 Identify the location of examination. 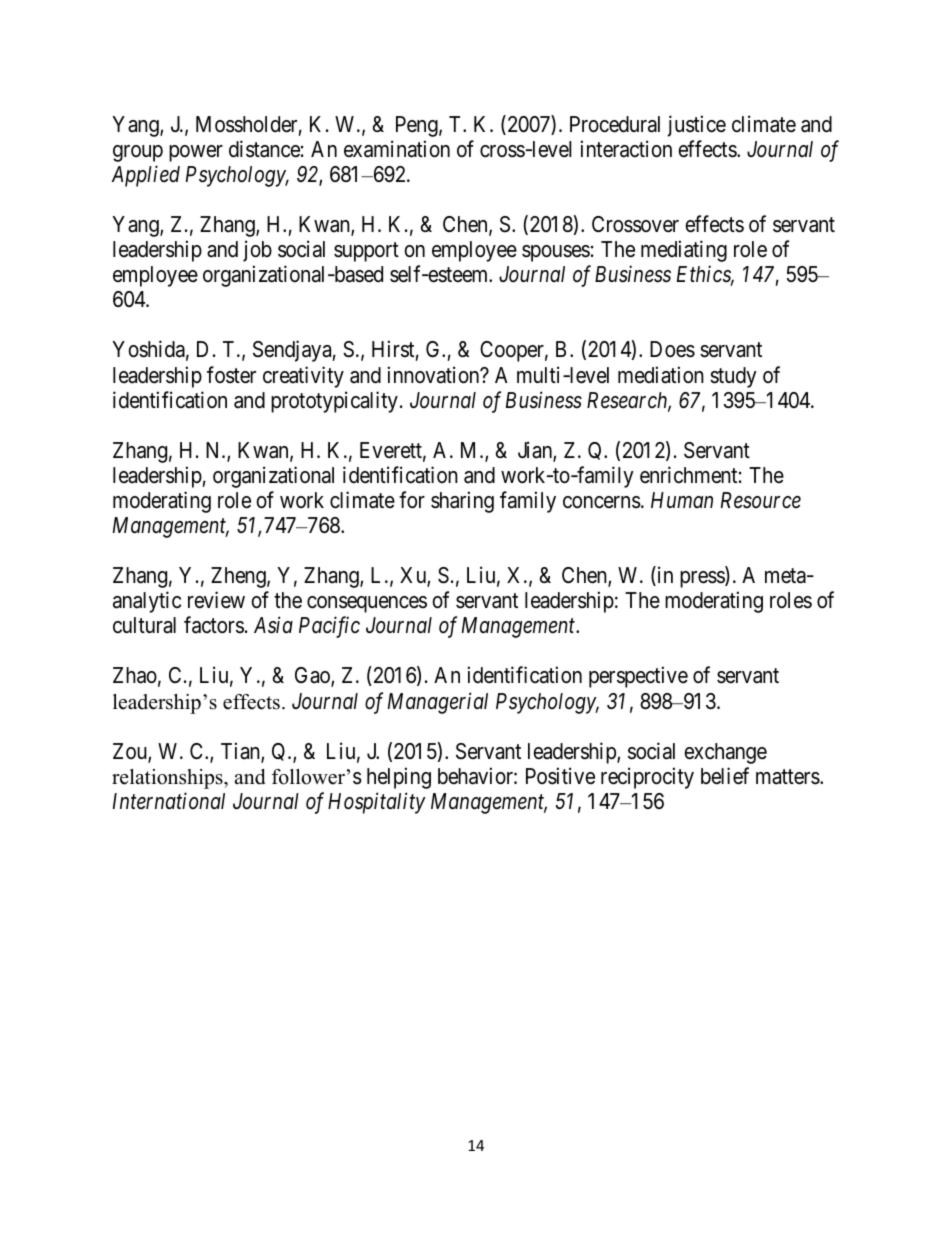
(397, 149).
